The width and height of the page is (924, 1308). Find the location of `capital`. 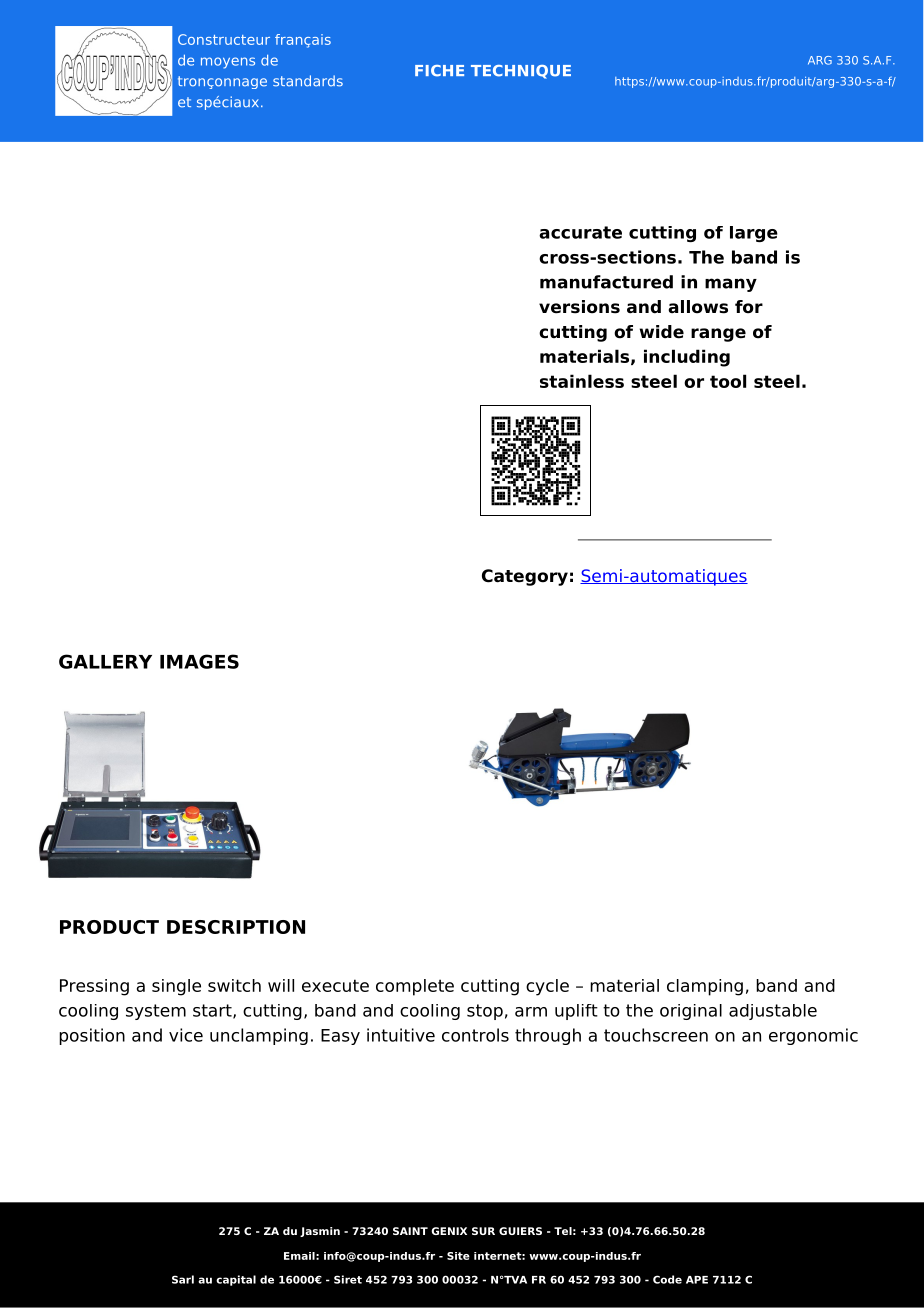

capital is located at coordinates (236, 1280).
